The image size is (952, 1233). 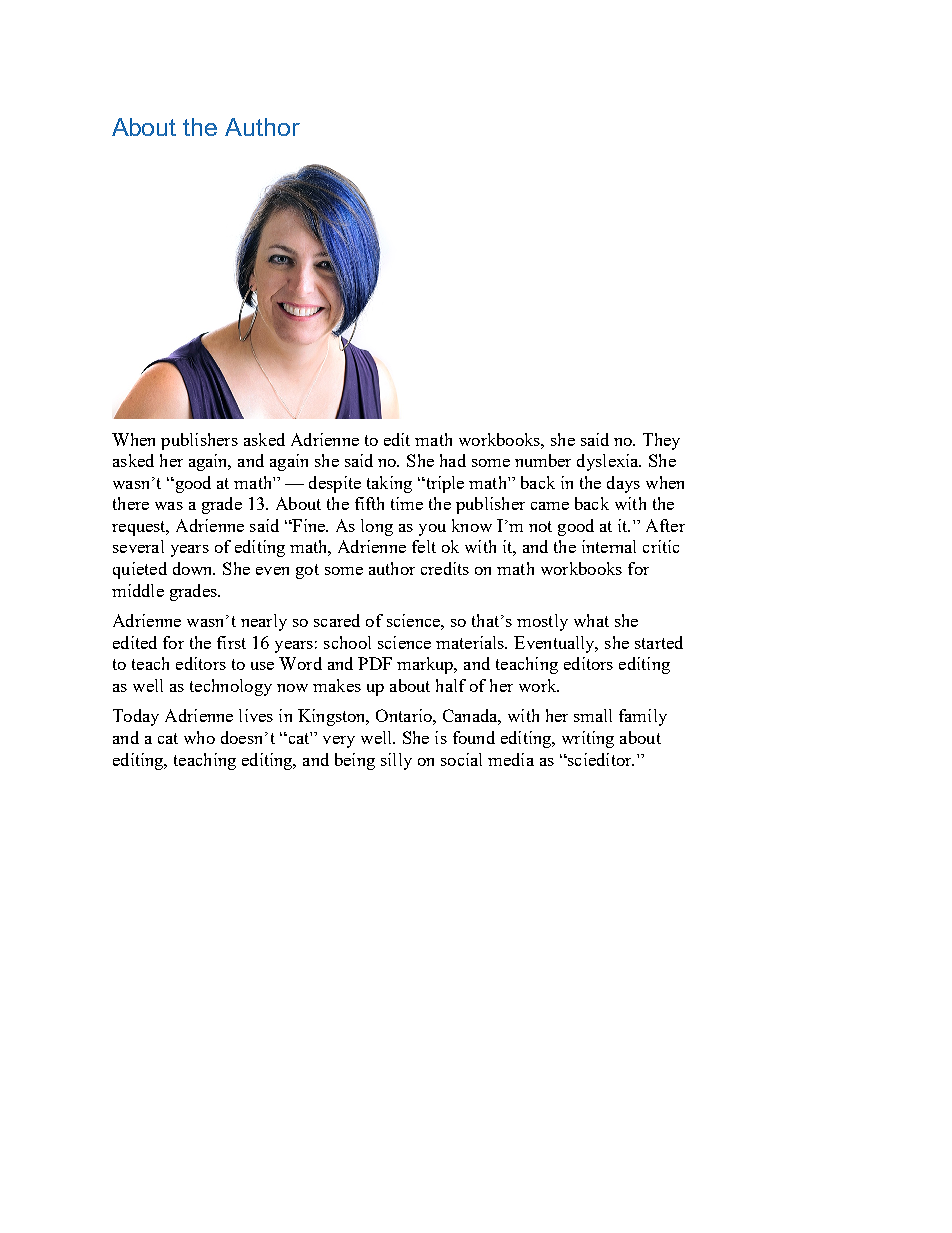 I want to click on request, so click(x=140, y=528).
